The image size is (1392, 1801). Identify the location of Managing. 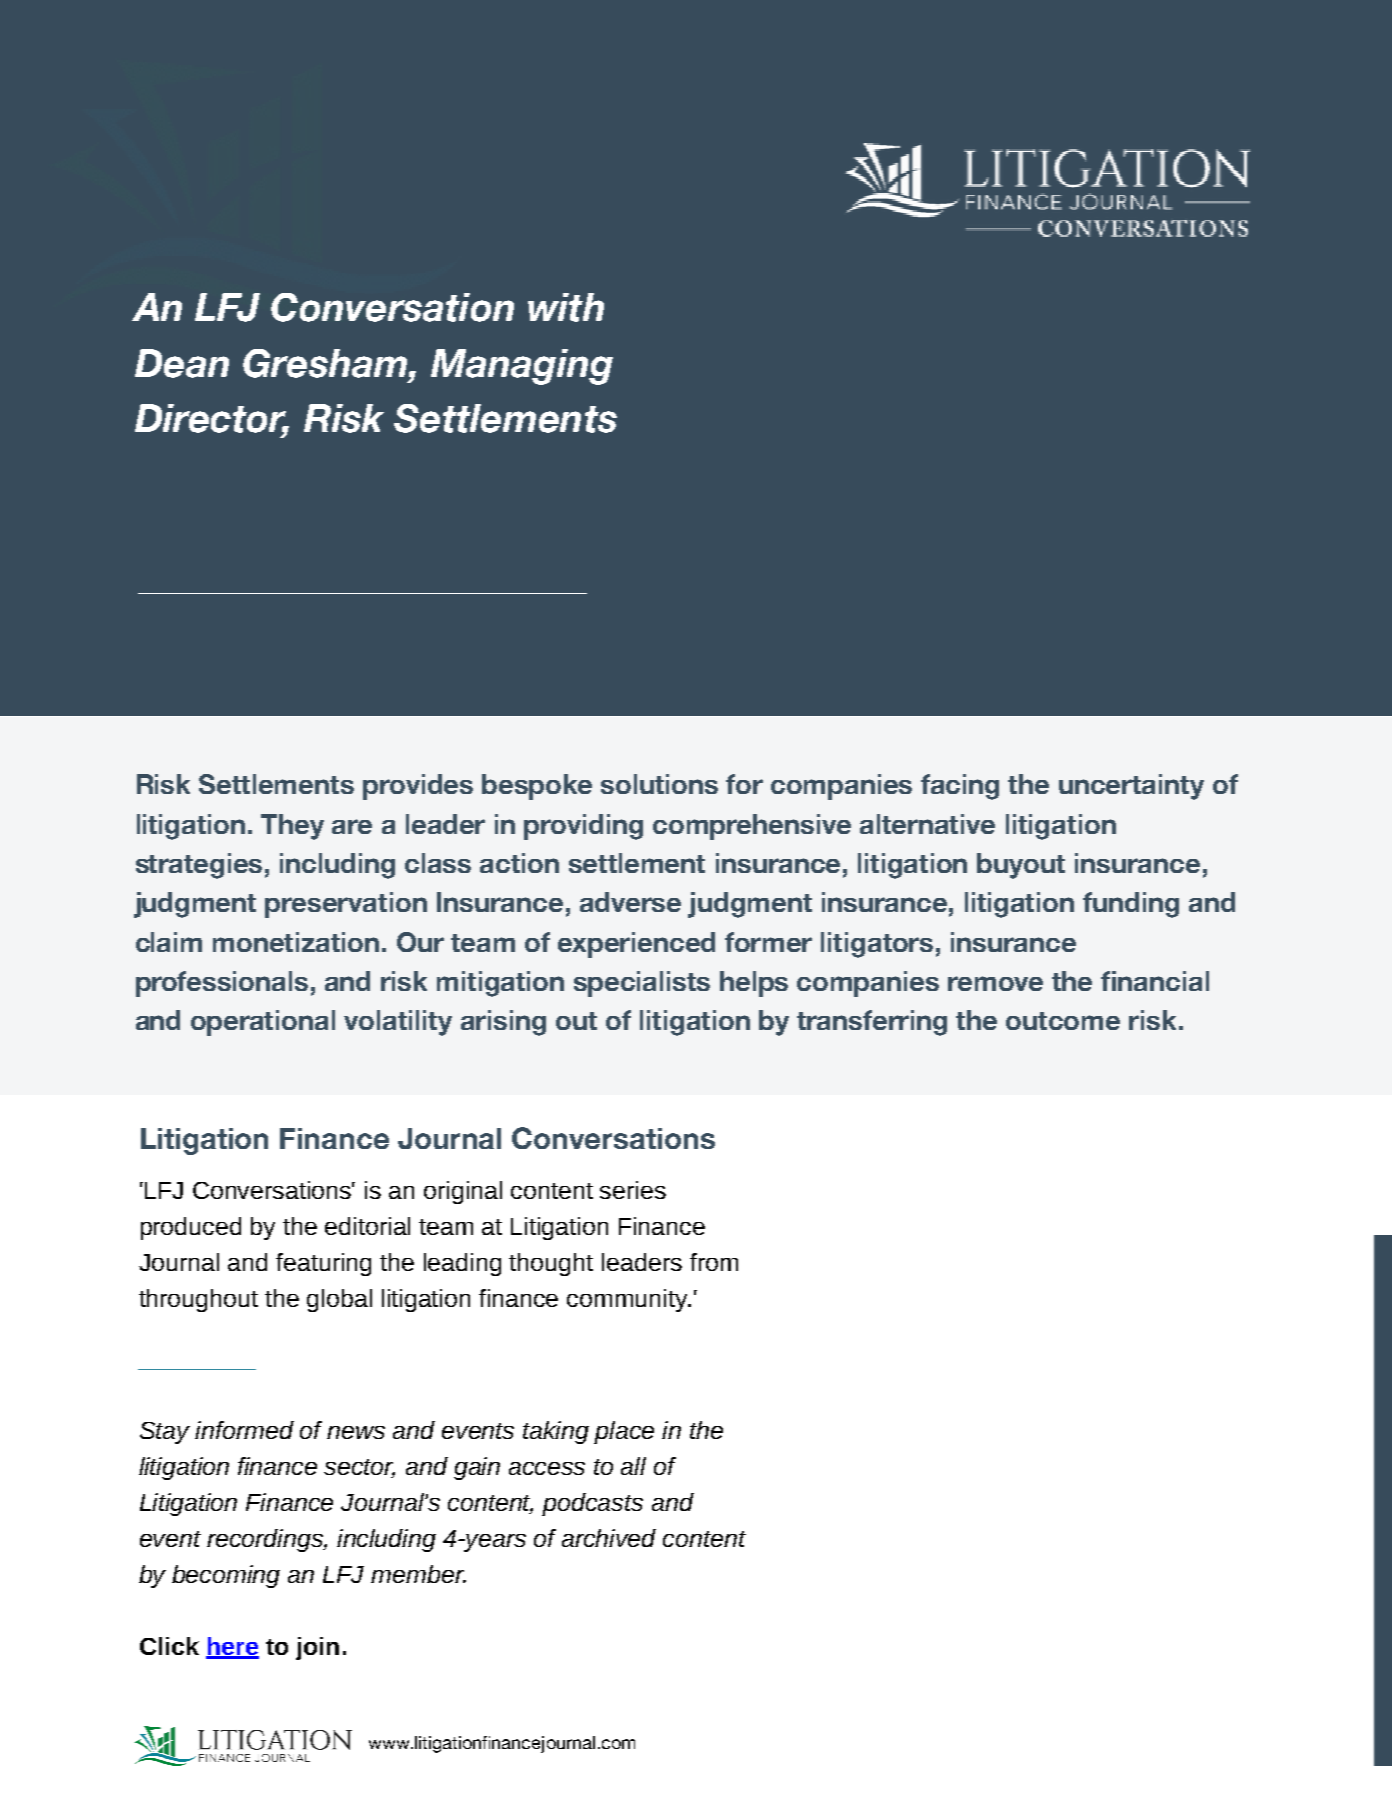
(522, 367).
